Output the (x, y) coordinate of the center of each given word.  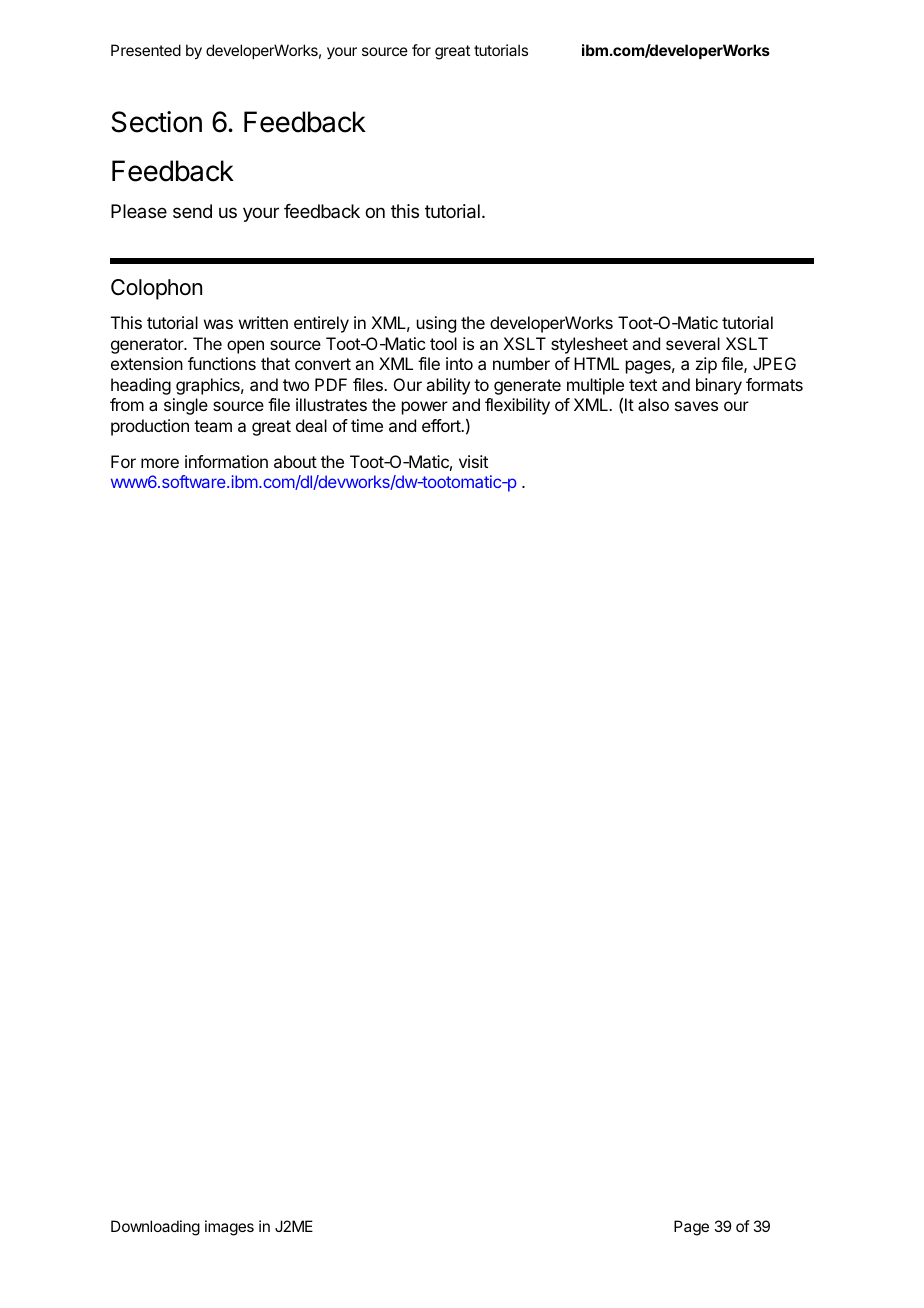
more (160, 463)
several (693, 343)
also (653, 404)
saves (696, 406)
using (436, 324)
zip (706, 365)
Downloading (155, 1228)
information (226, 461)
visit (473, 461)
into (459, 363)
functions (222, 363)
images (229, 1228)
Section (157, 122)
